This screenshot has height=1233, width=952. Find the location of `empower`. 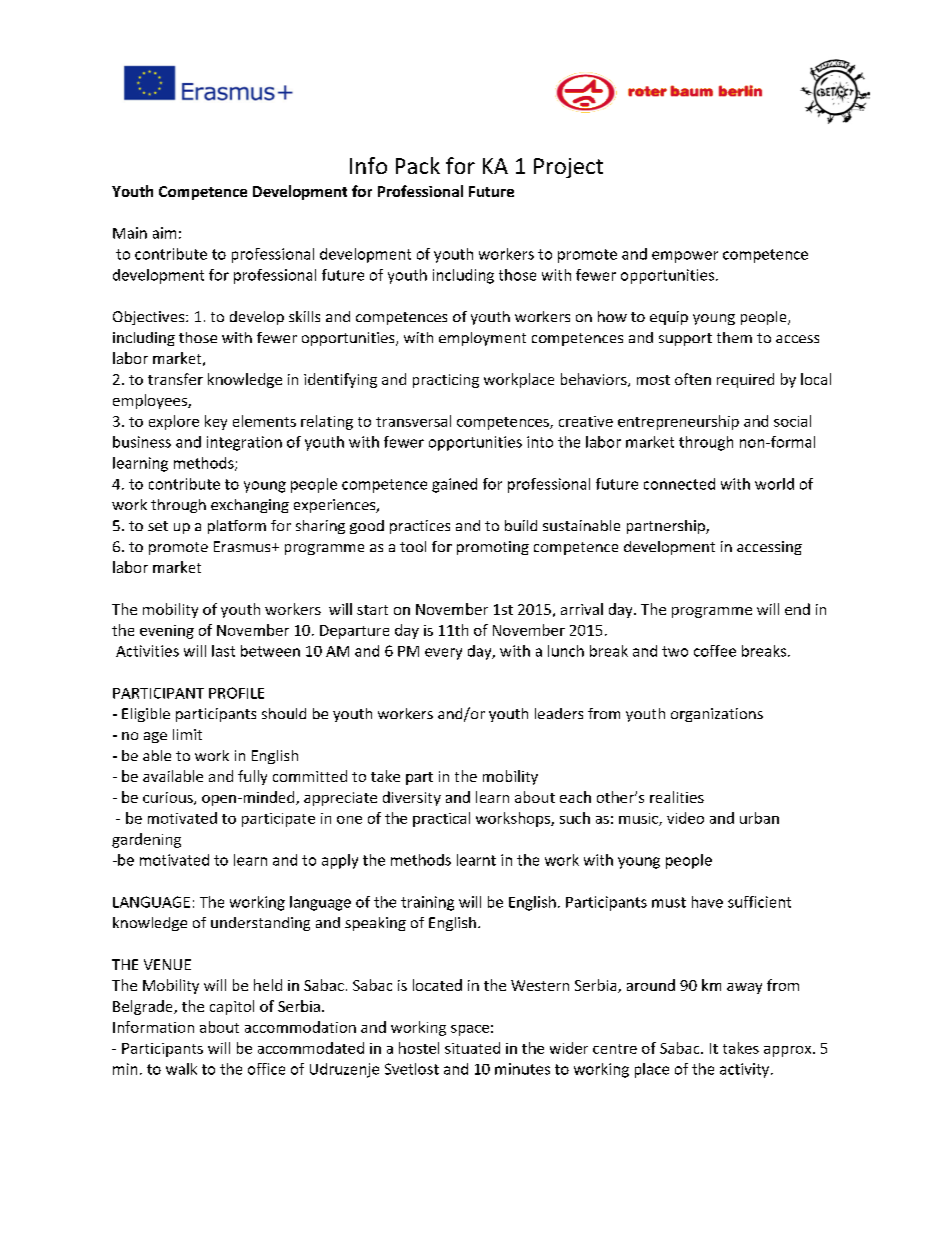

empower is located at coordinates (685, 257).
